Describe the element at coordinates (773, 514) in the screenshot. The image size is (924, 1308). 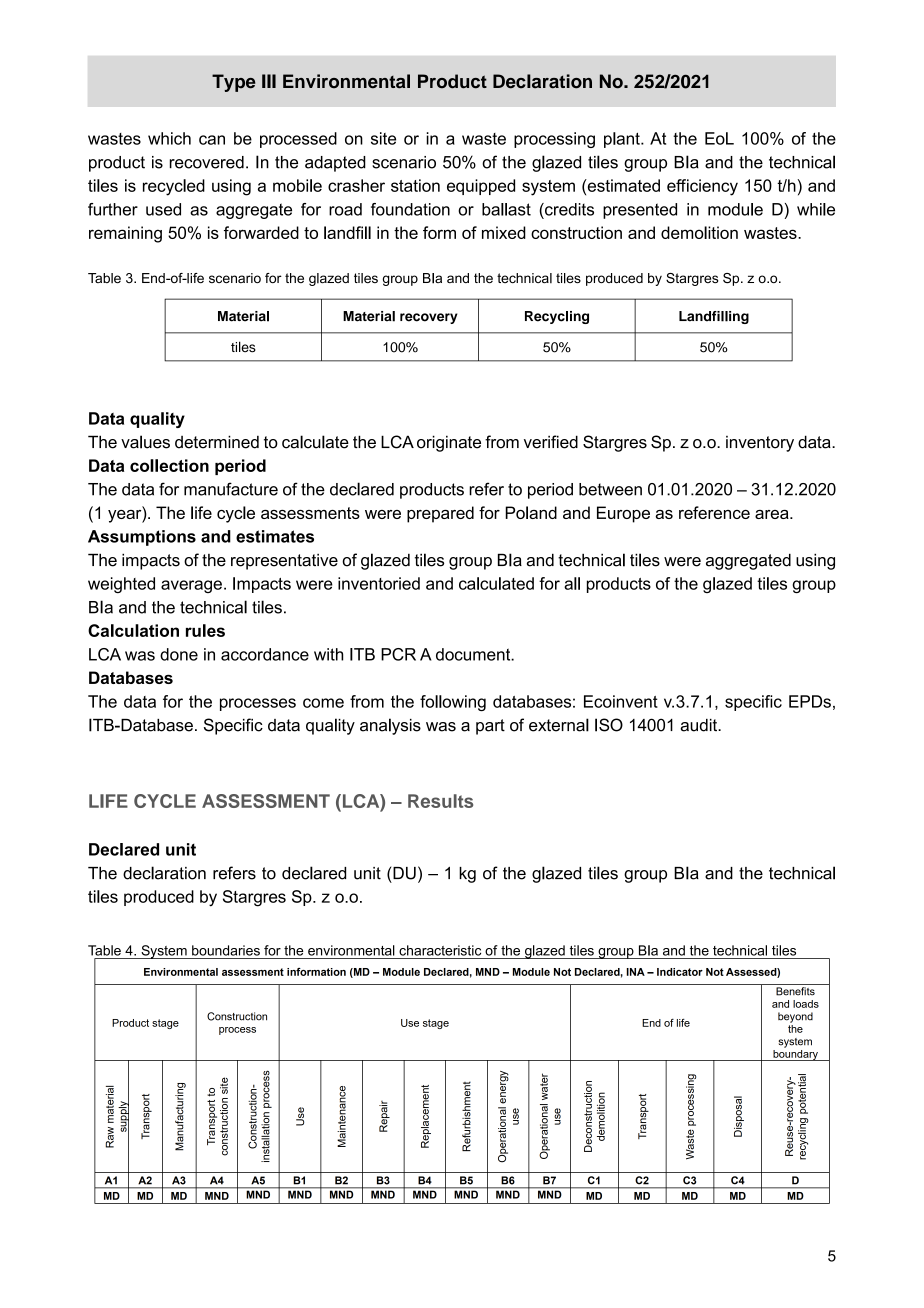
I see `area` at that location.
